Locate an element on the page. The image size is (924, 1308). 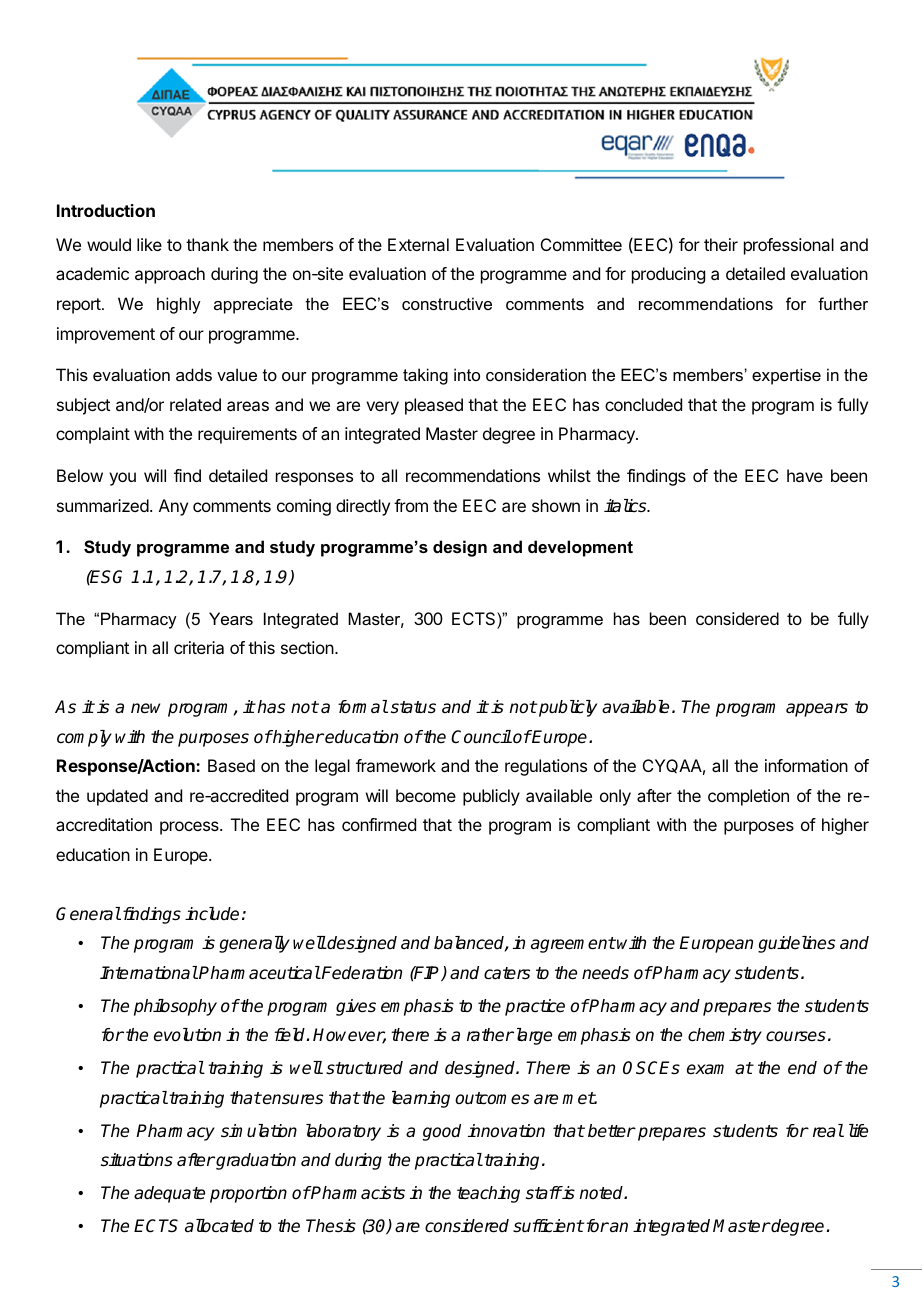
External is located at coordinates (418, 244).
